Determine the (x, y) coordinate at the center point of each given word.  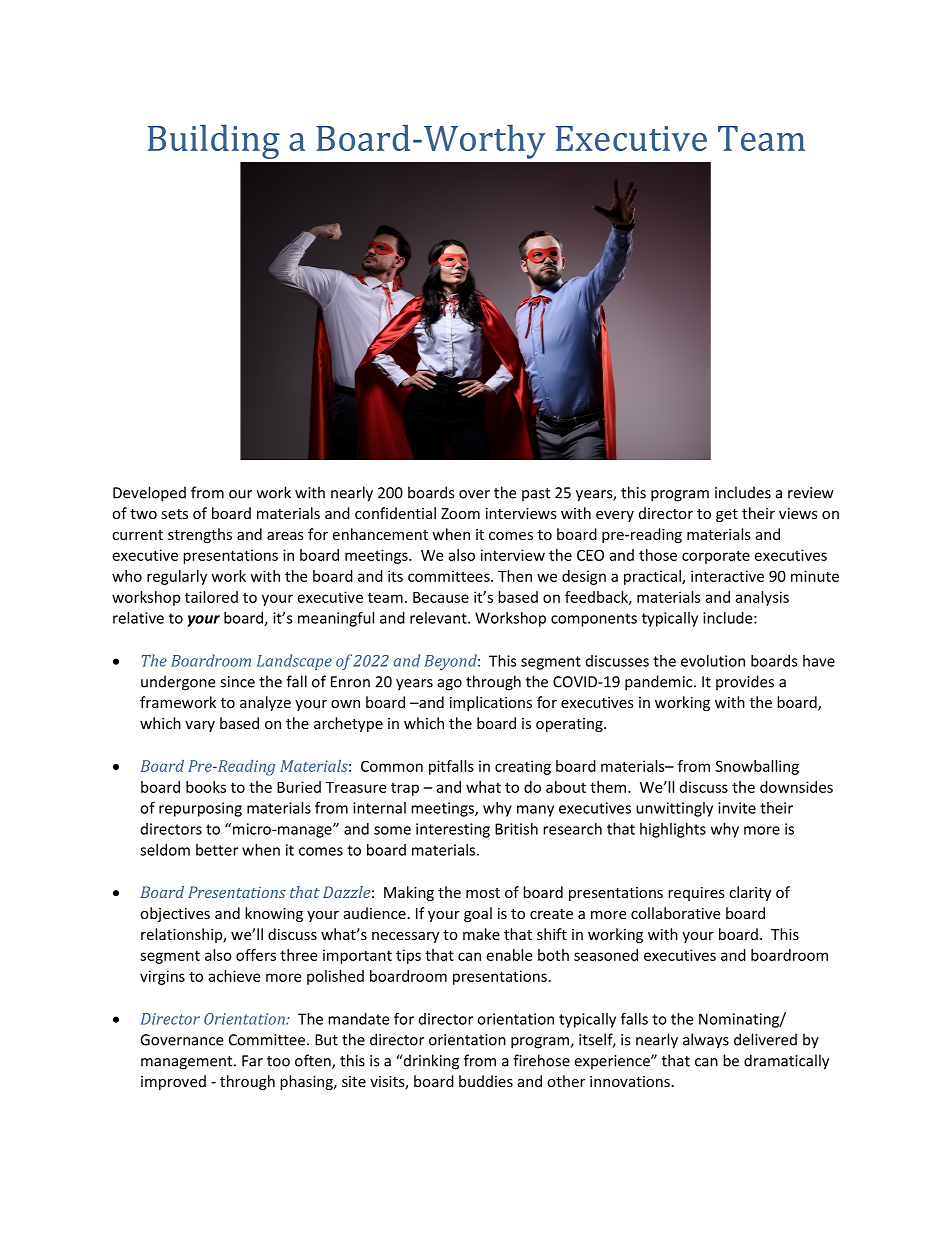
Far (252, 1061)
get (727, 515)
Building (214, 141)
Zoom (460, 513)
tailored (211, 597)
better (217, 850)
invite (737, 808)
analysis (762, 598)
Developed (149, 494)
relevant (439, 618)
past (536, 494)
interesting (453, 830)
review (811, 493)
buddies (486, 1081)
